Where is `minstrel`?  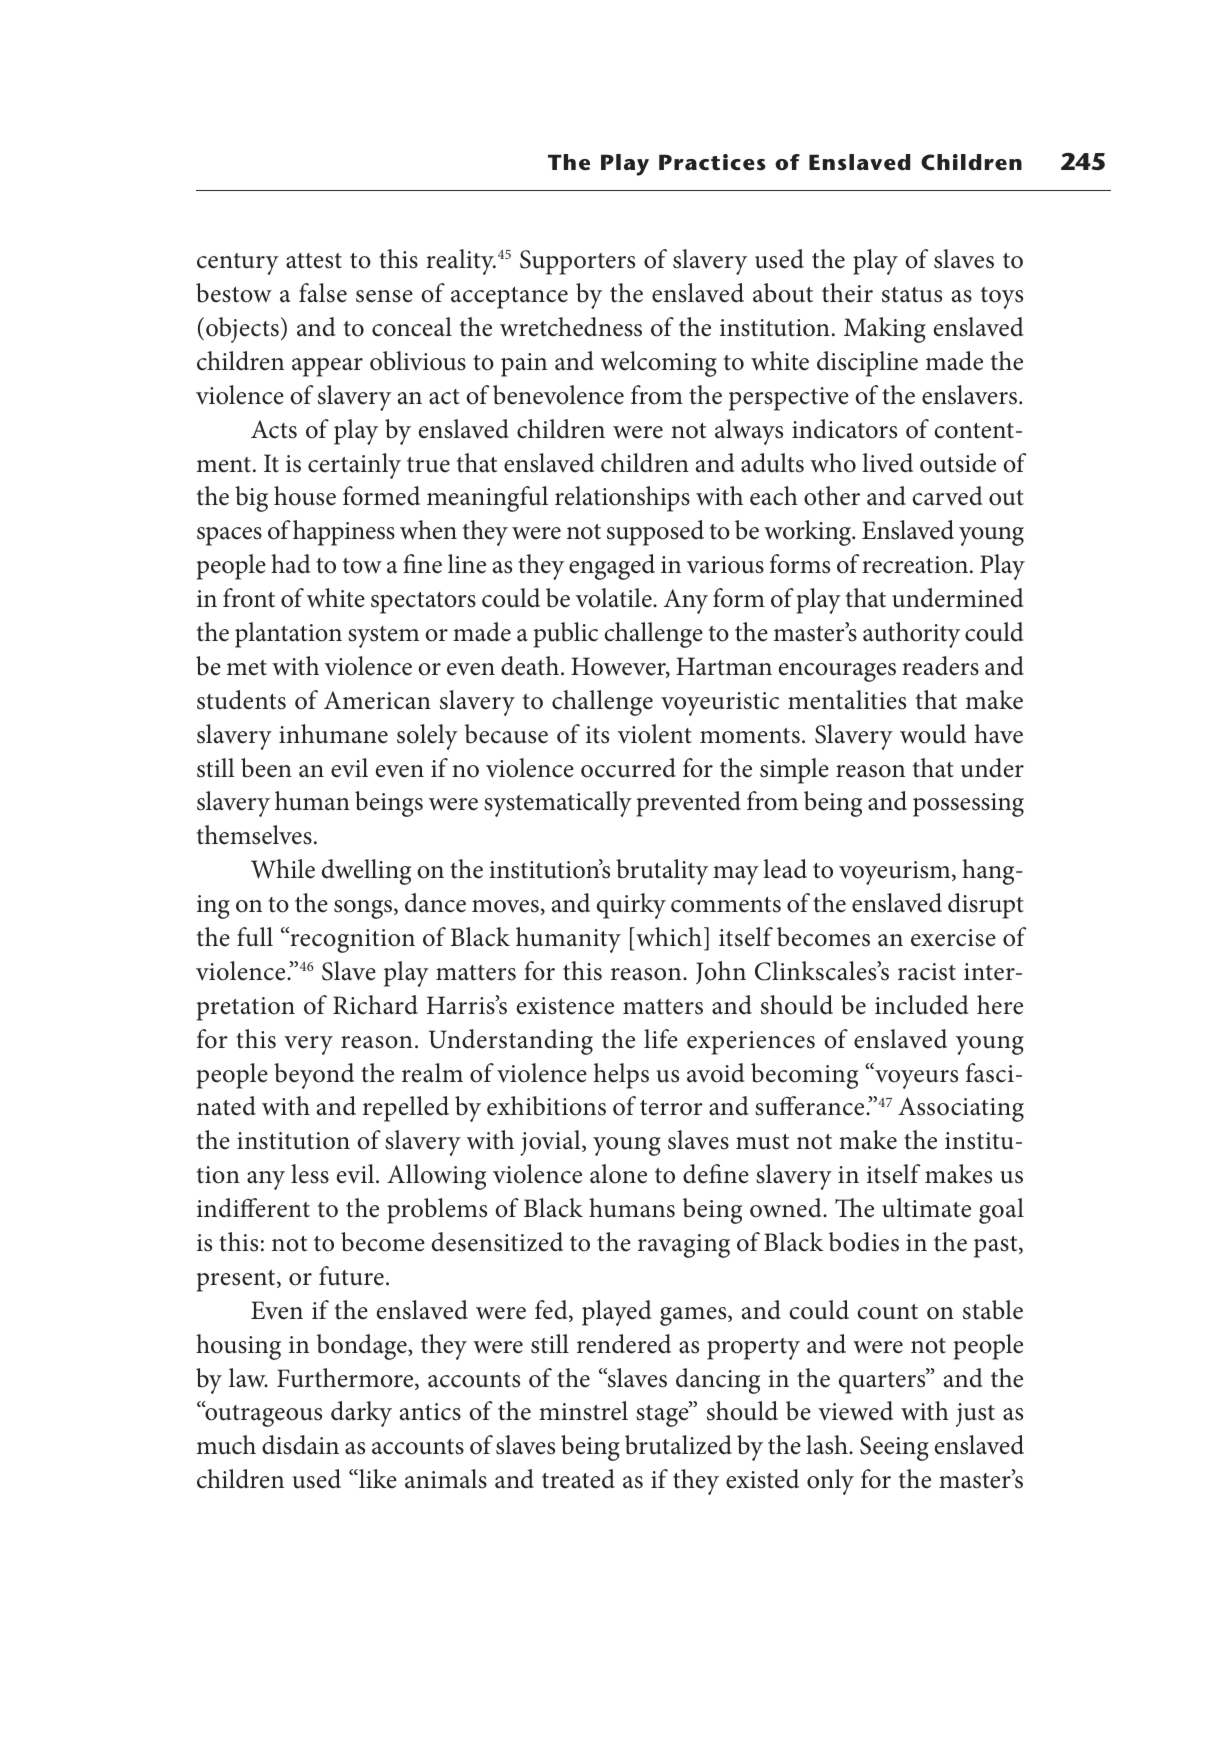 minstrel is located at coordinates (583, 1411).
